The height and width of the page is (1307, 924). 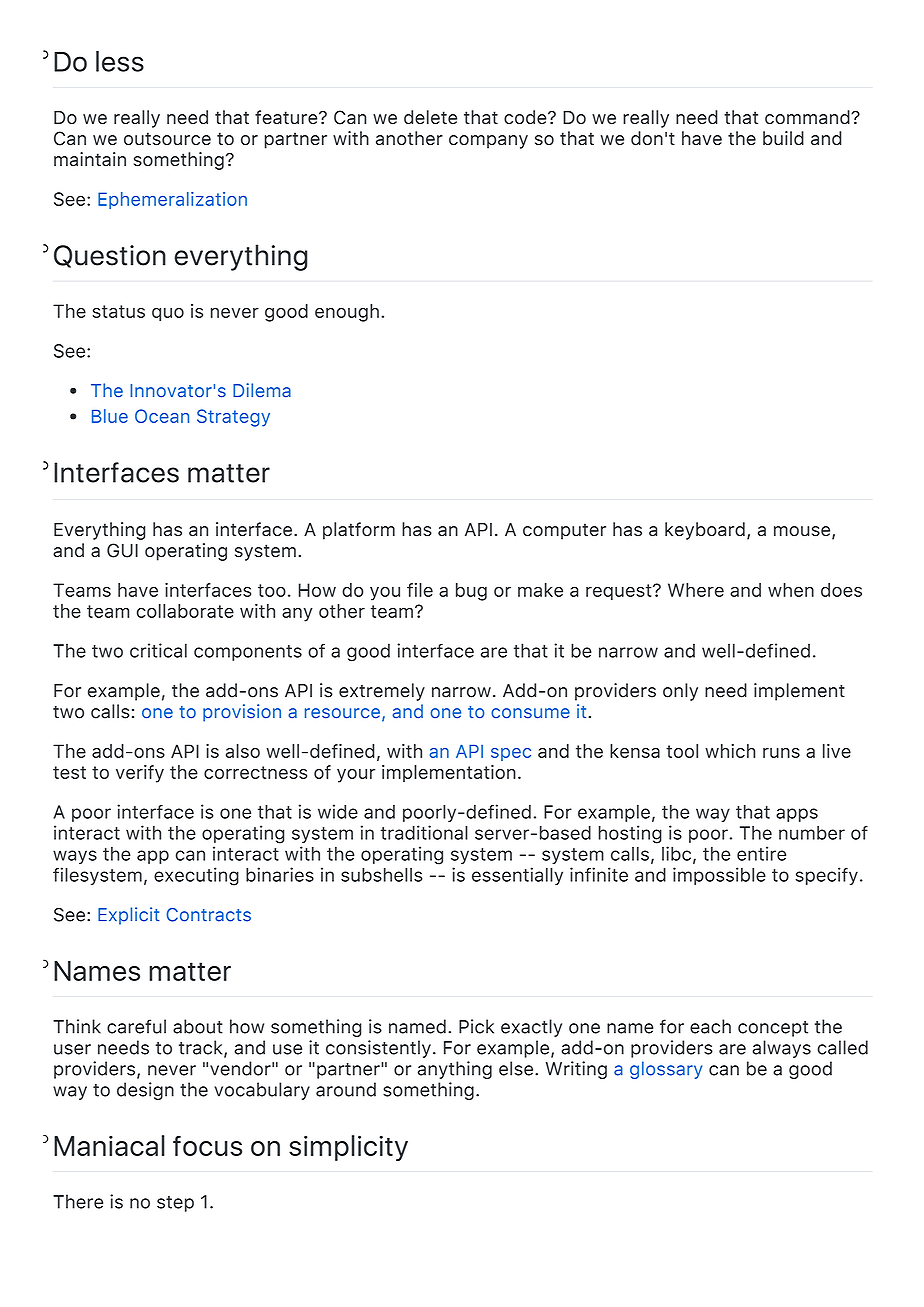 I want to click on bug, so click(x=471, y=592).
